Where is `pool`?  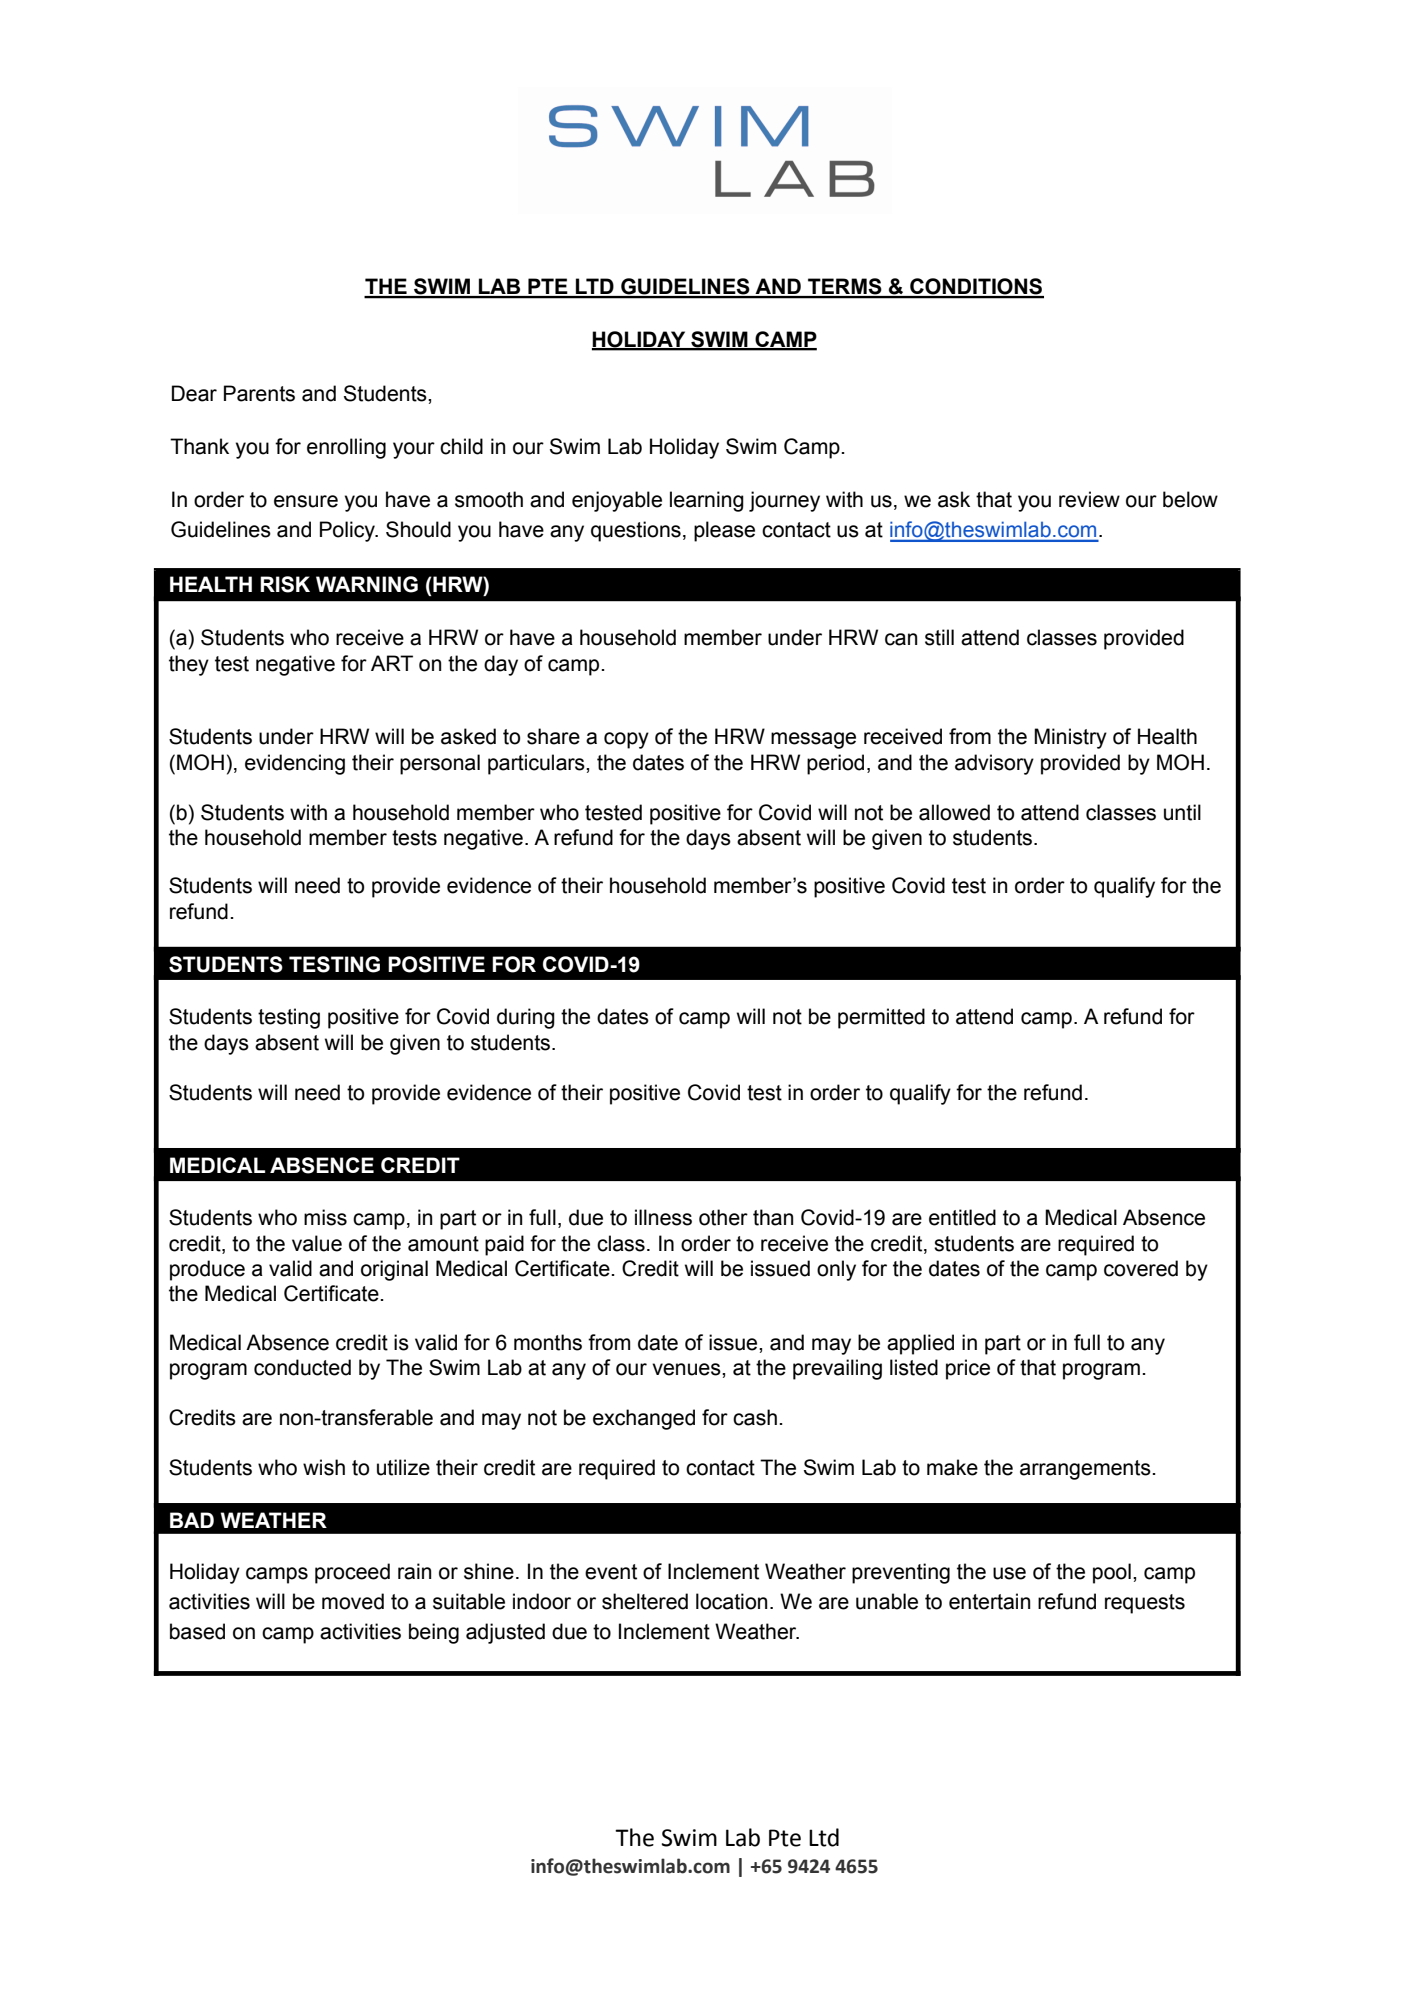 pool is located at coordinates (1112, 1573).
